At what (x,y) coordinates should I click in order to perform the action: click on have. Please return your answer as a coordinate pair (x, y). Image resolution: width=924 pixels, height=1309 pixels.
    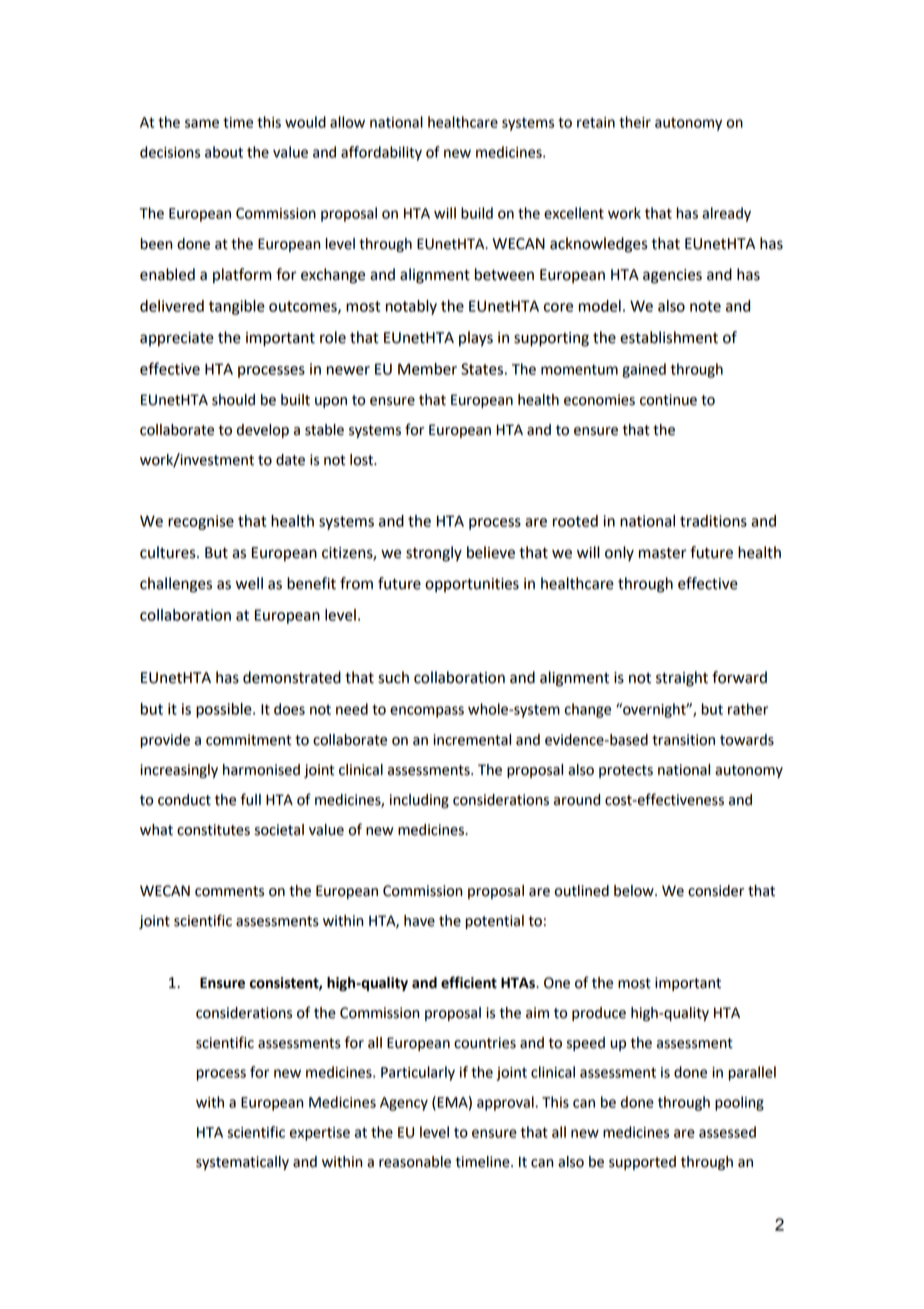
    Looking at the image, I should click on (419, 921).
